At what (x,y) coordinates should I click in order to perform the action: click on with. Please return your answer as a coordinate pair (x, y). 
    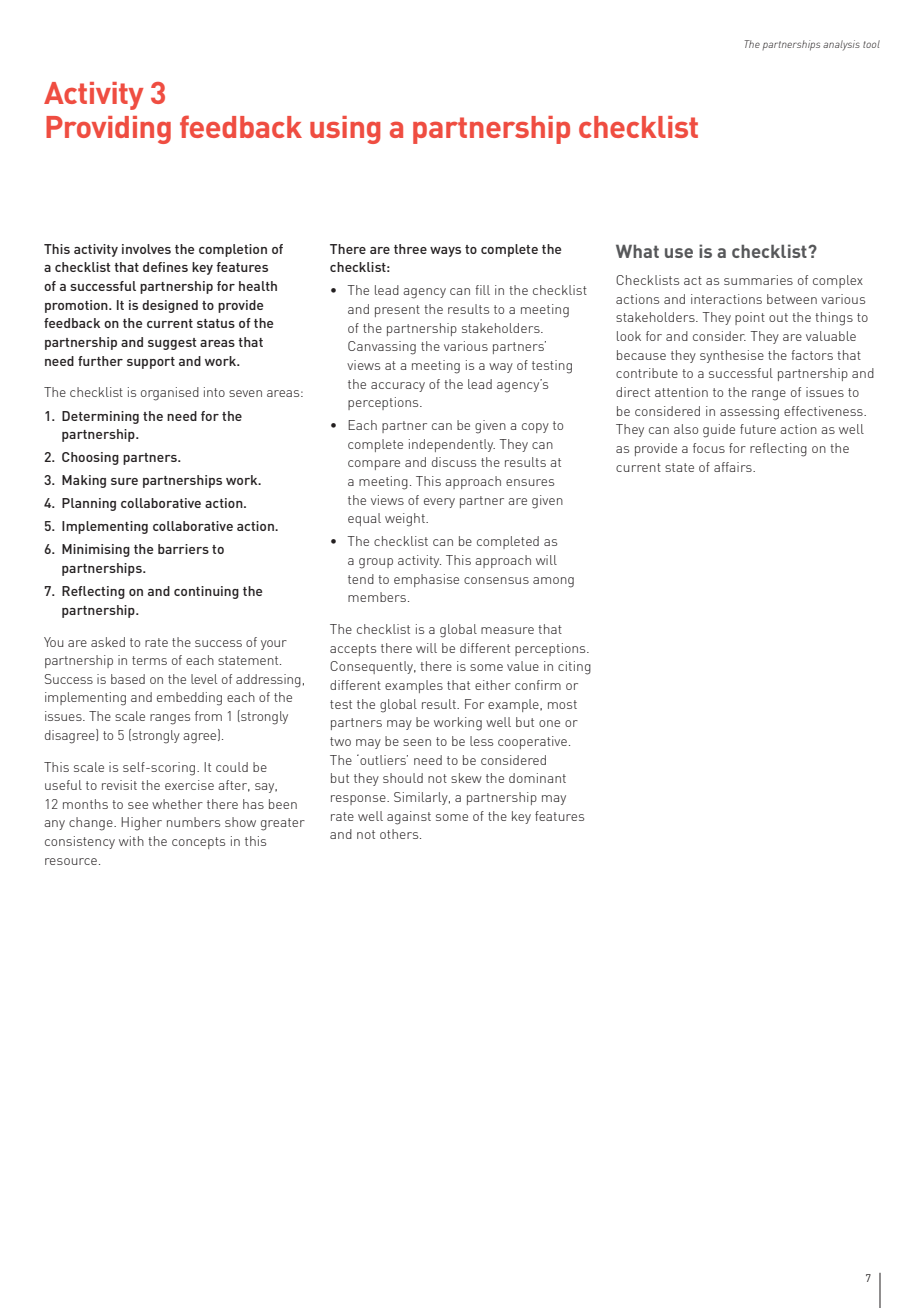
    Looking at the image, I should click on (131, 841).
